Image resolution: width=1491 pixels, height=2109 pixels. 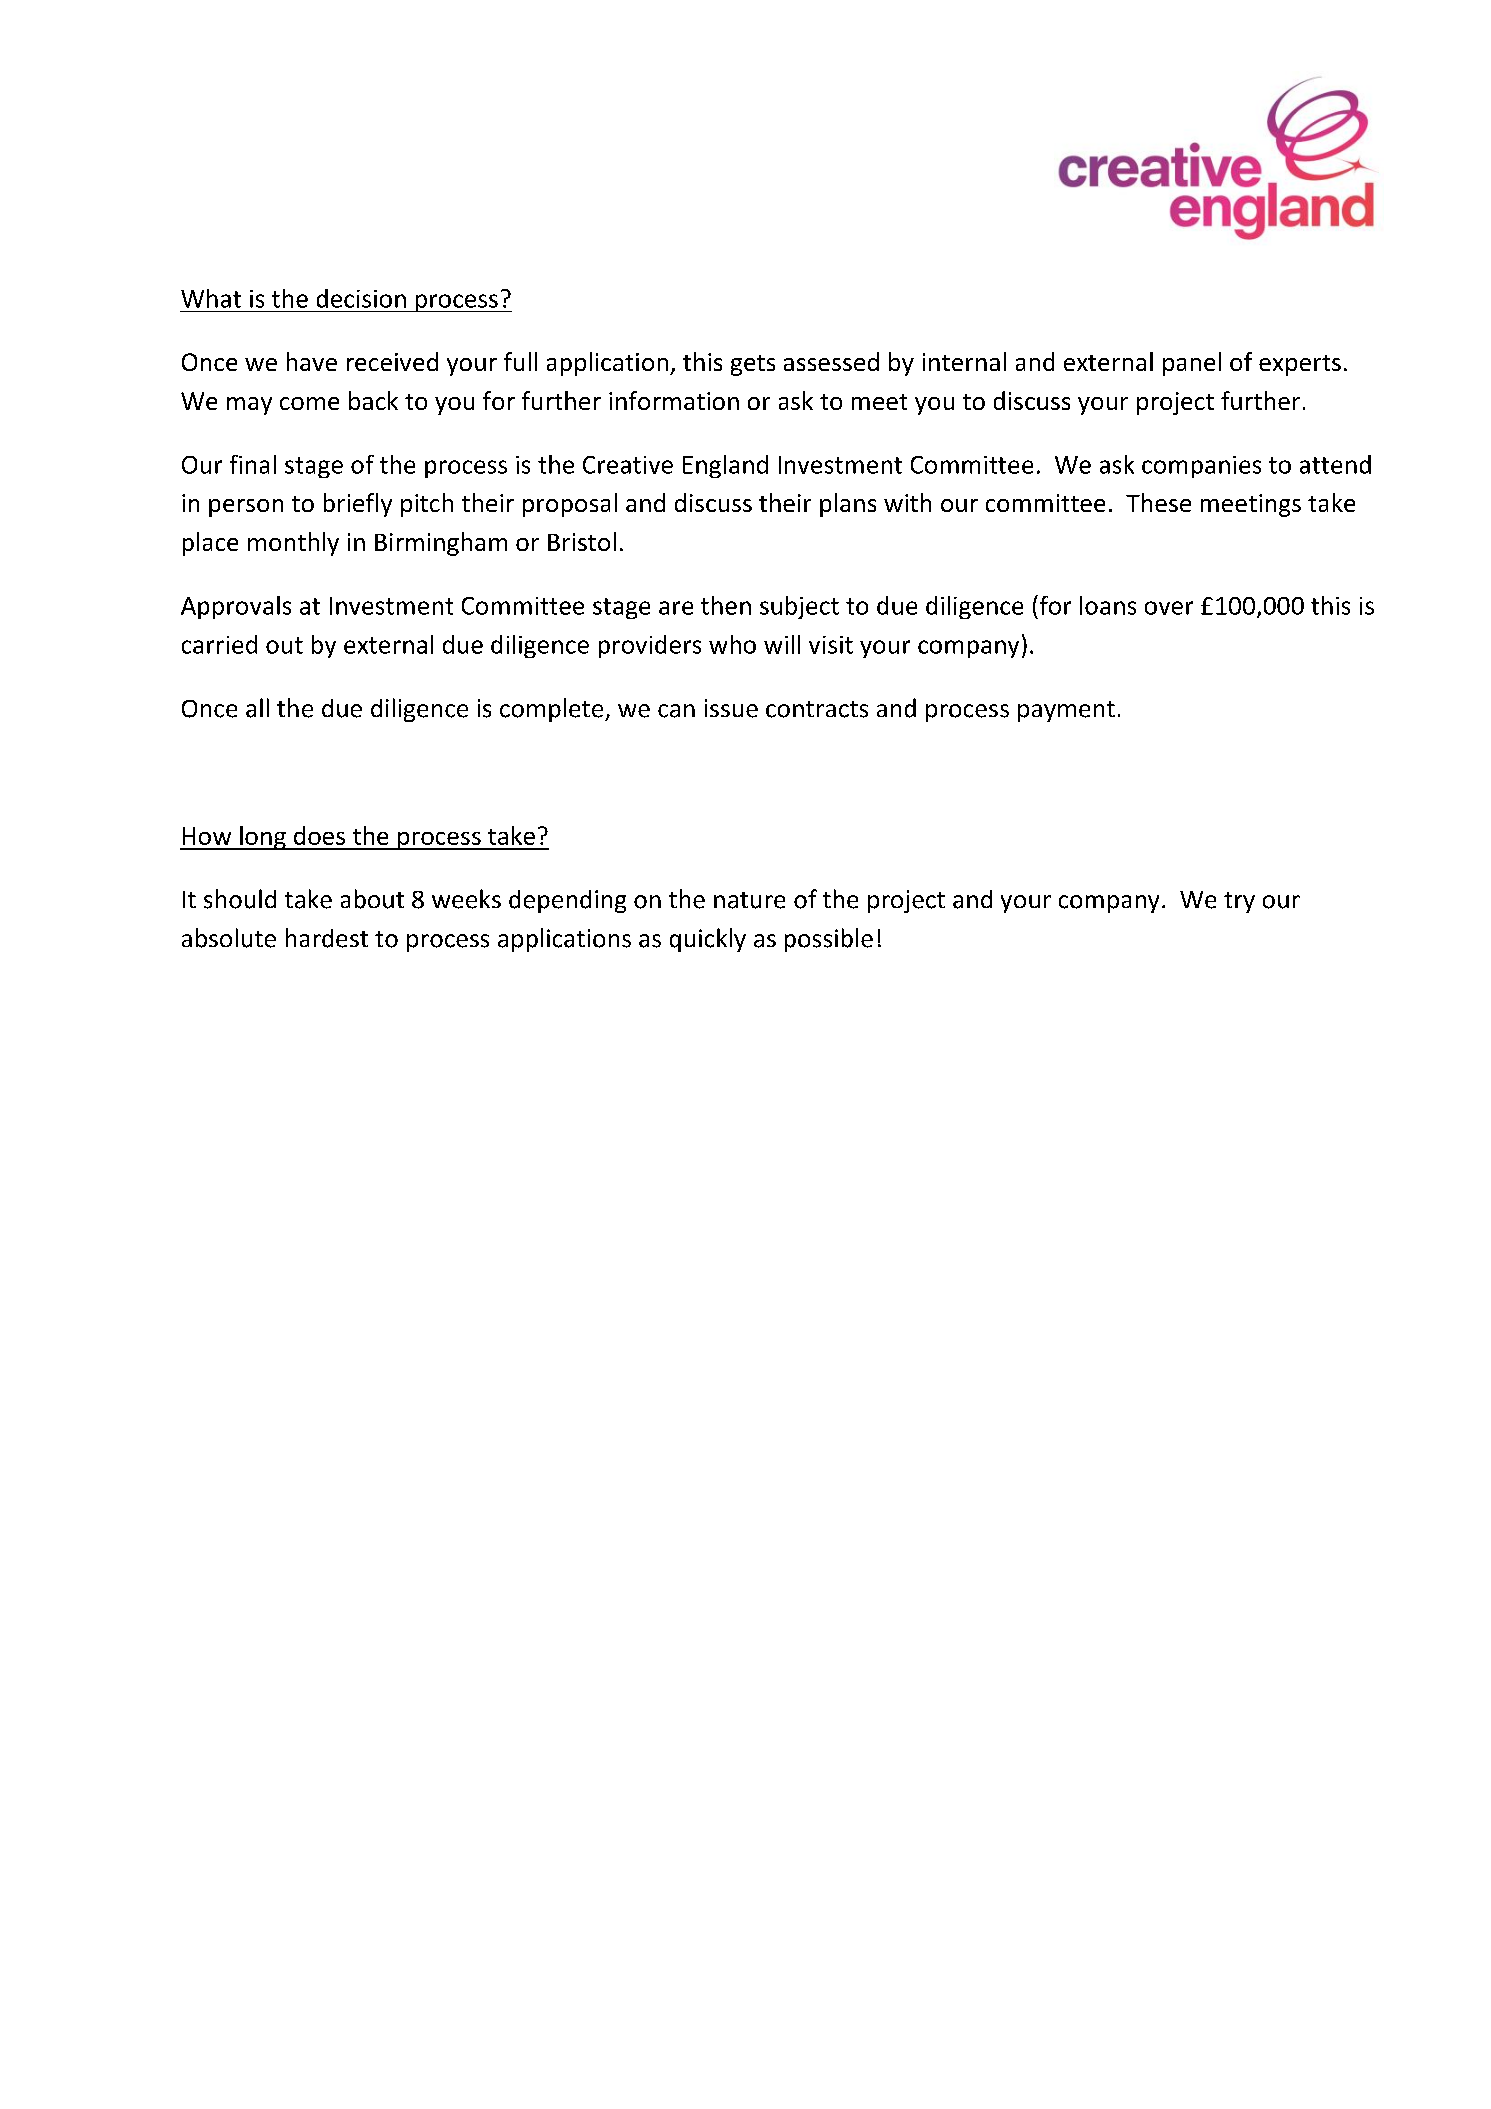 I want to click on These, so click(x=1158, y=502).
